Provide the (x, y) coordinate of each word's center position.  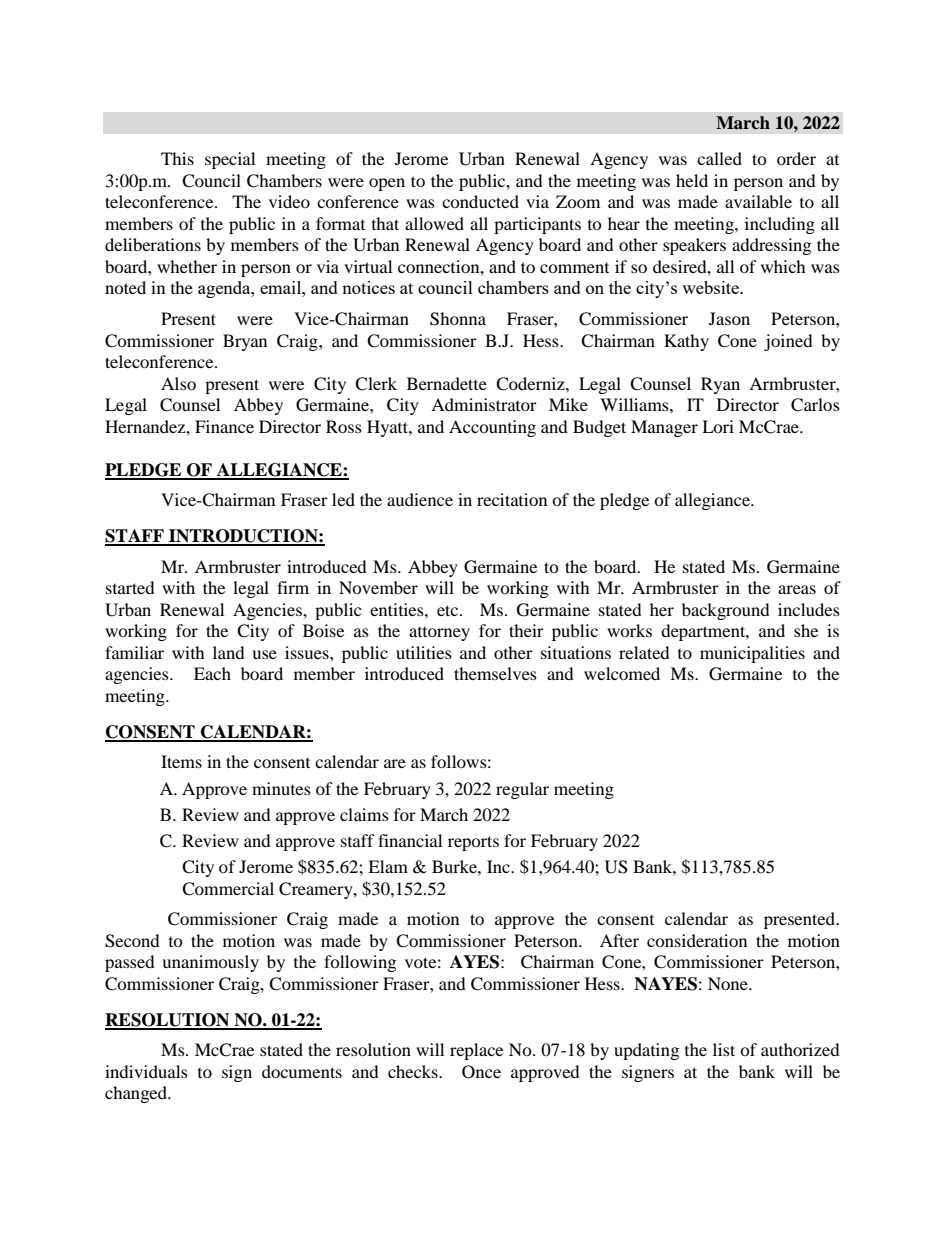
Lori (718, 426)
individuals (146, 1071)
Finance (224, 426)
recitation (512, 499)
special (230, 160)
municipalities (752, 654)
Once (481, 1072)
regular (522, 790)
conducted (480, 201)
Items (181, 761)
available (758, 201)
